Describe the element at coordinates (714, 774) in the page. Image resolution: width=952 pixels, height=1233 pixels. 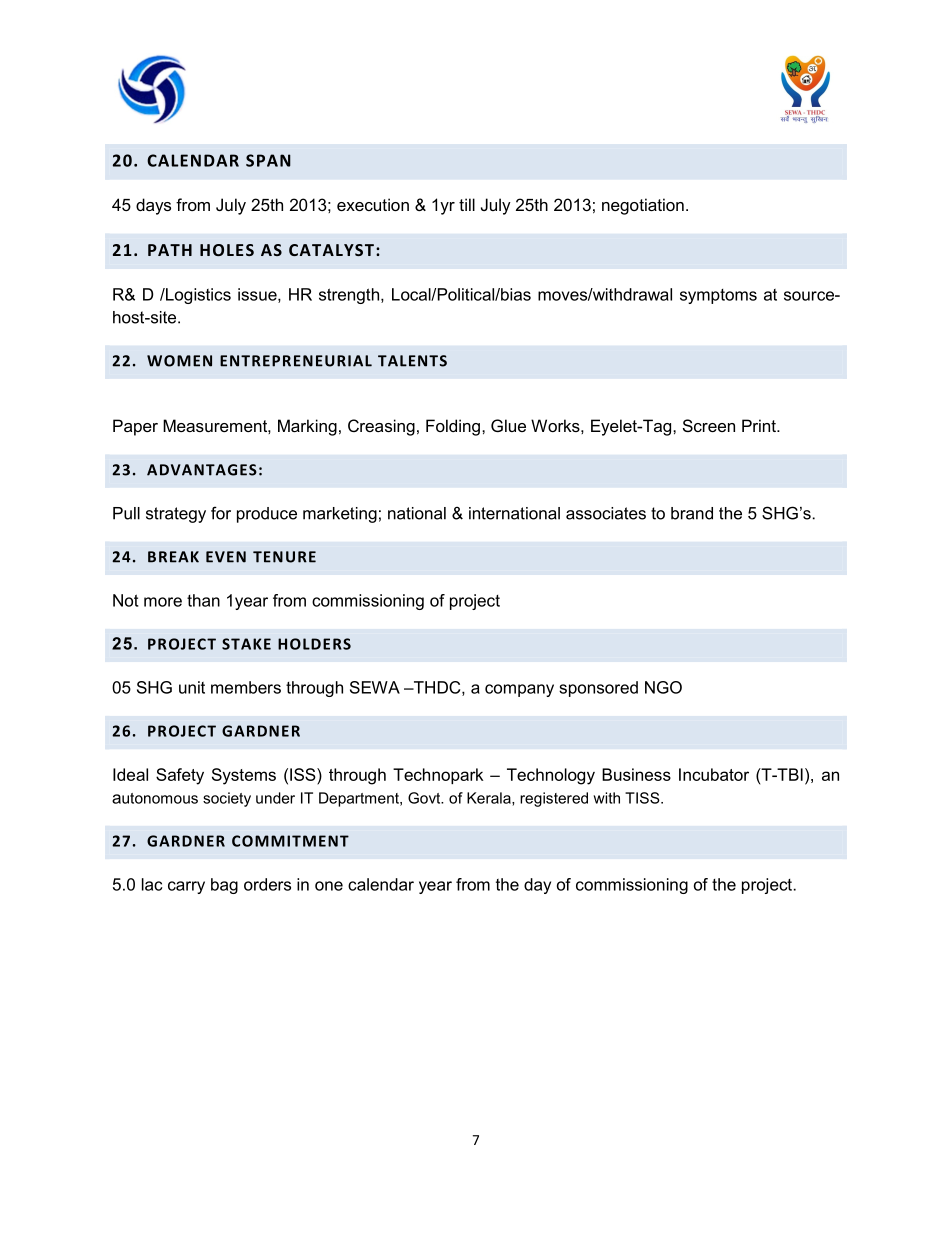
I see `Incubator` at that location.
